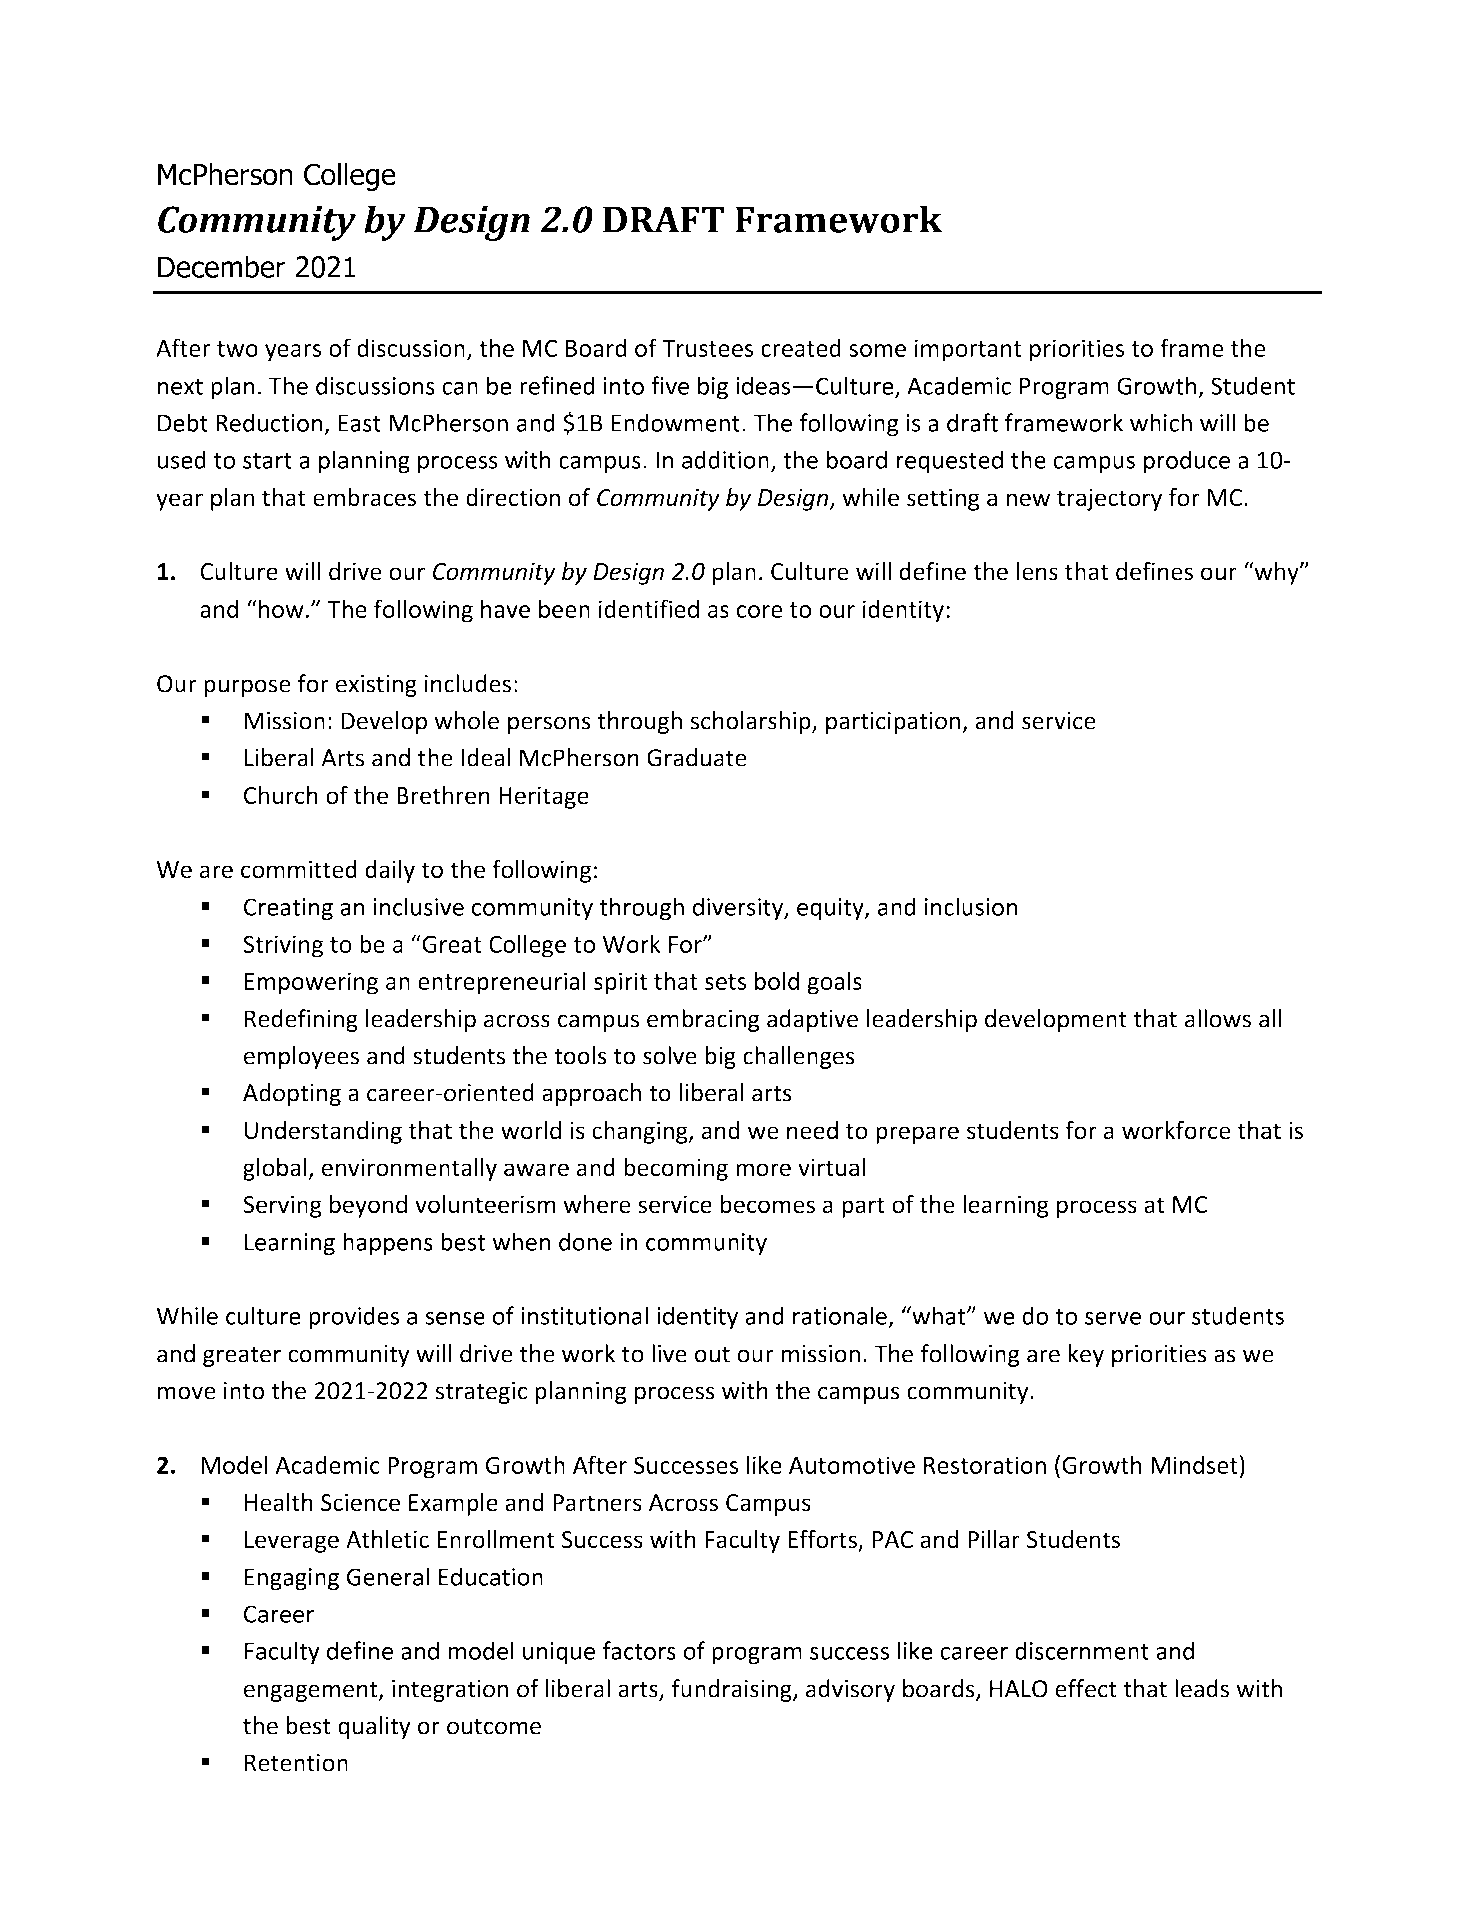 The height and width of the page is (1909, 1475). Describe the element at coordinates (354, 1318) in the page. I see `provides` at that location.
